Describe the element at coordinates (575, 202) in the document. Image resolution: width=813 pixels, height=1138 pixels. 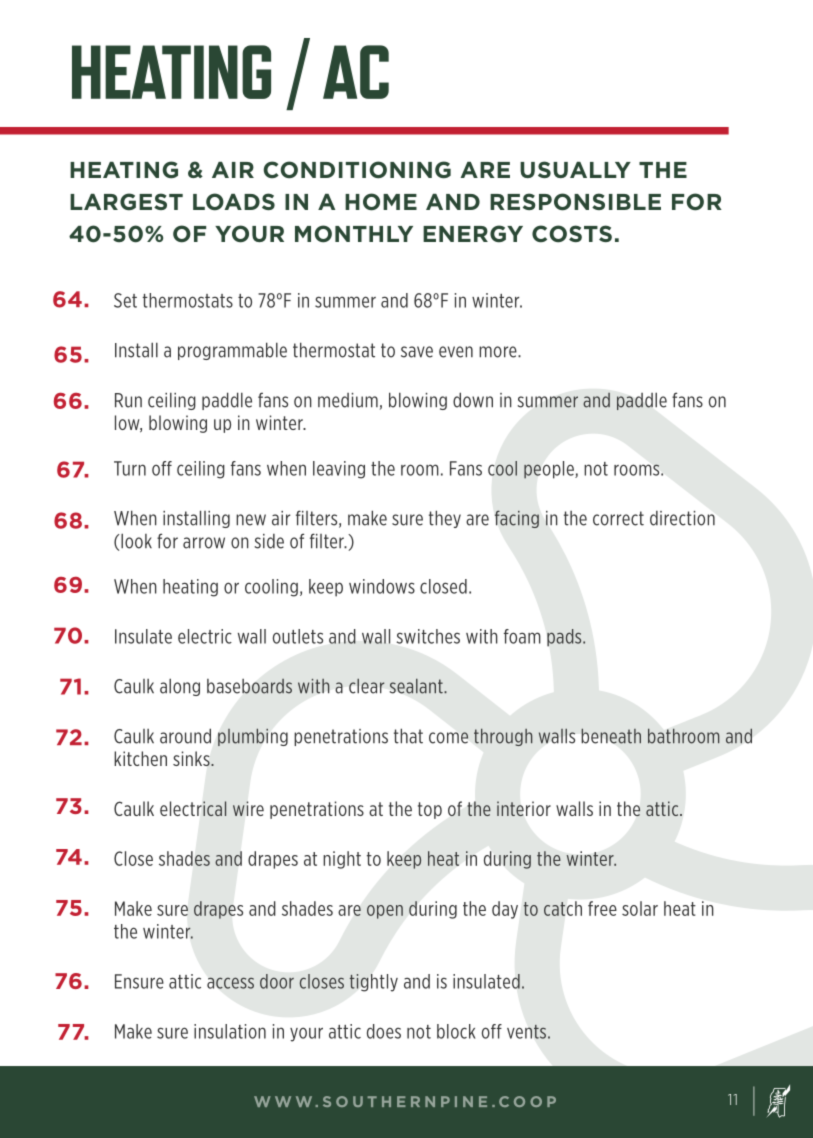
I see `RESPONSIBLE` at that location.
